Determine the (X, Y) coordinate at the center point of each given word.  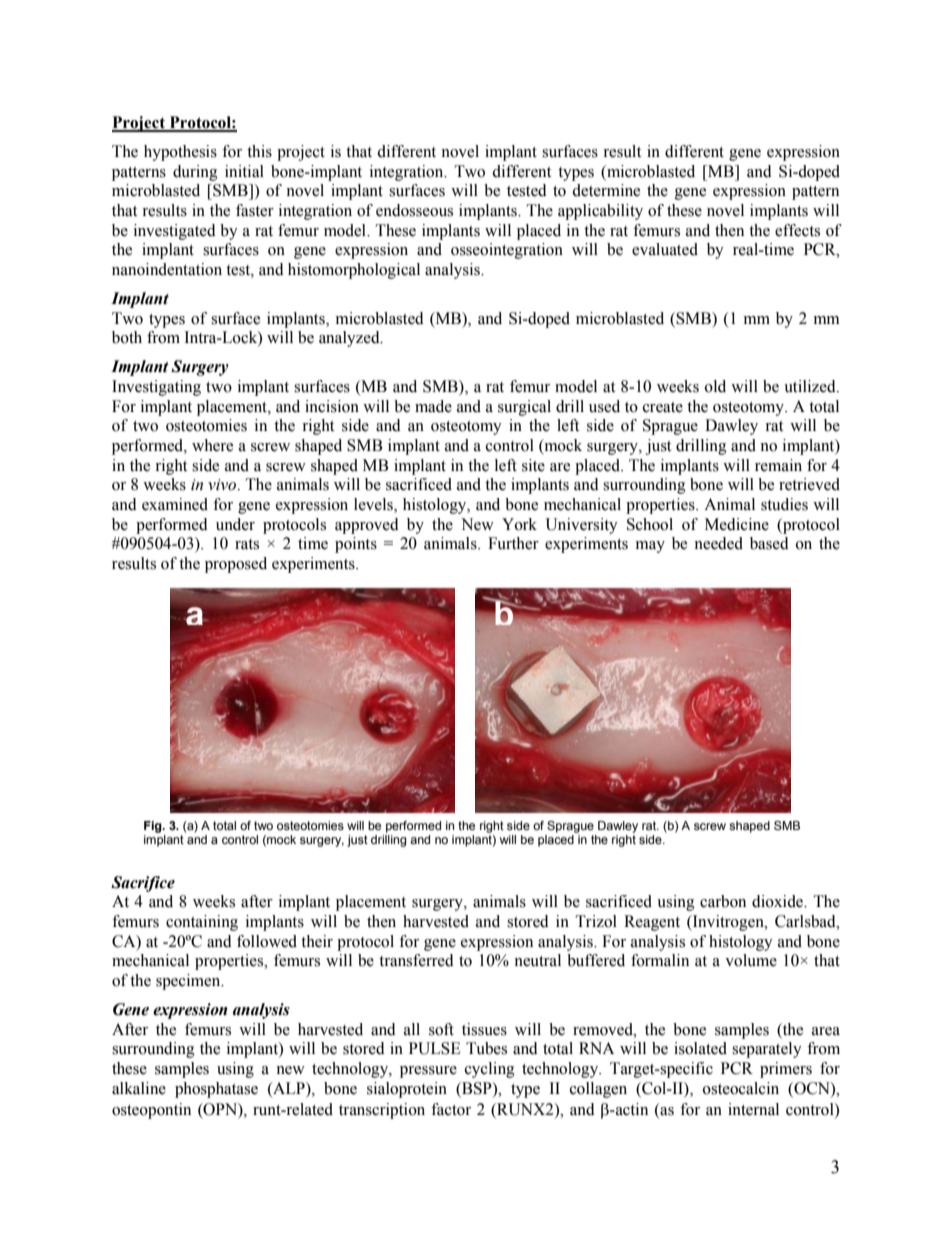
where (212, 445)
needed (718, 543)
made (433, 406)
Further (513, 543)
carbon (723, 901)
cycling (490, 1070)
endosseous (414, 210)
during (195, 173)
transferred (416, 960)
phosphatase (216, 1090)
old (715, 386)
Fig (154, 827)
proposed (236, 565)
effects (797, 230)
